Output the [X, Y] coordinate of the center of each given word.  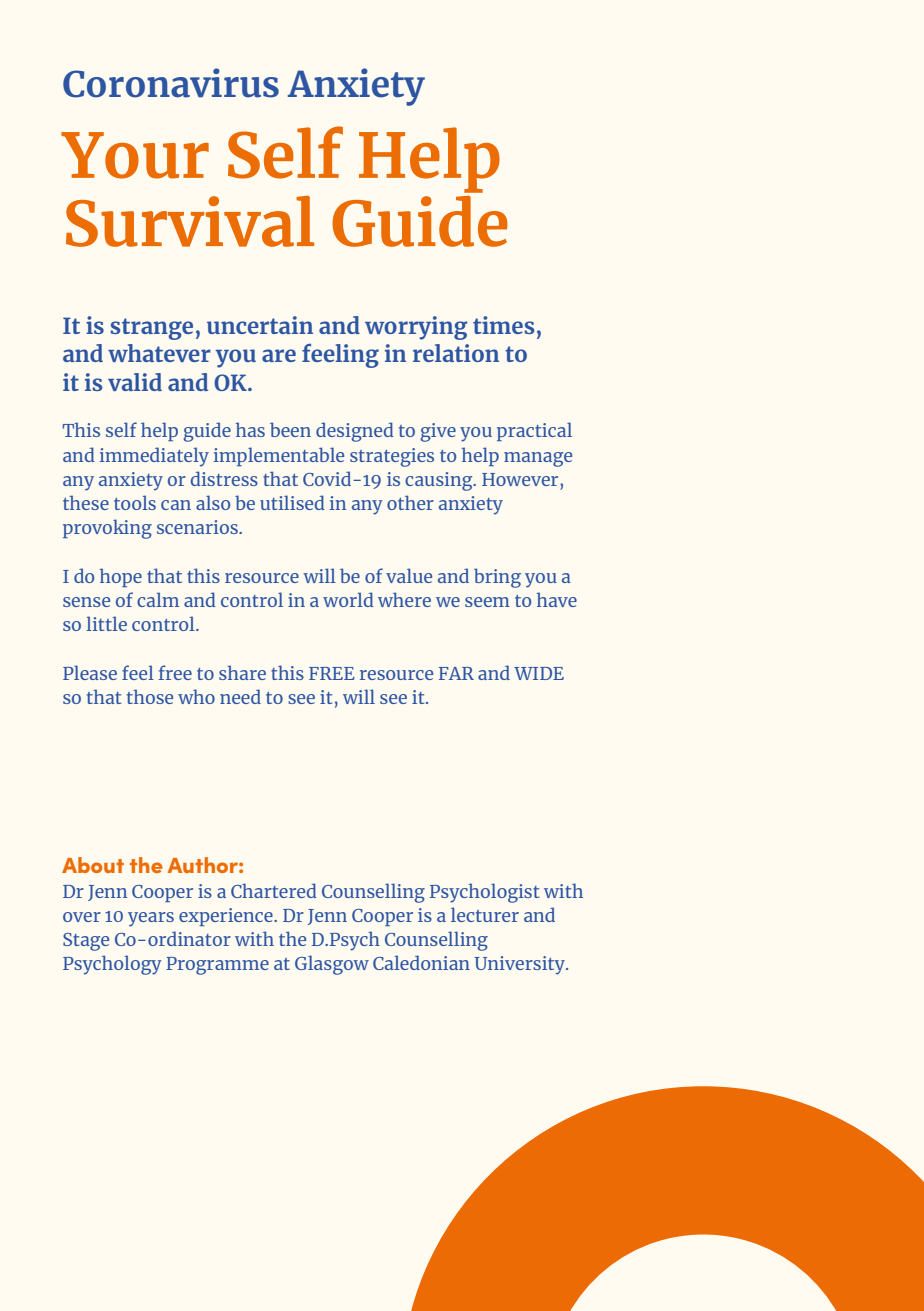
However [521, 479]
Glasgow [332, 965]
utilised [292, 502]
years [151, 919]
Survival [190, 221]
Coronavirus [171, 83]
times [504, 325]
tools [135, 502]
